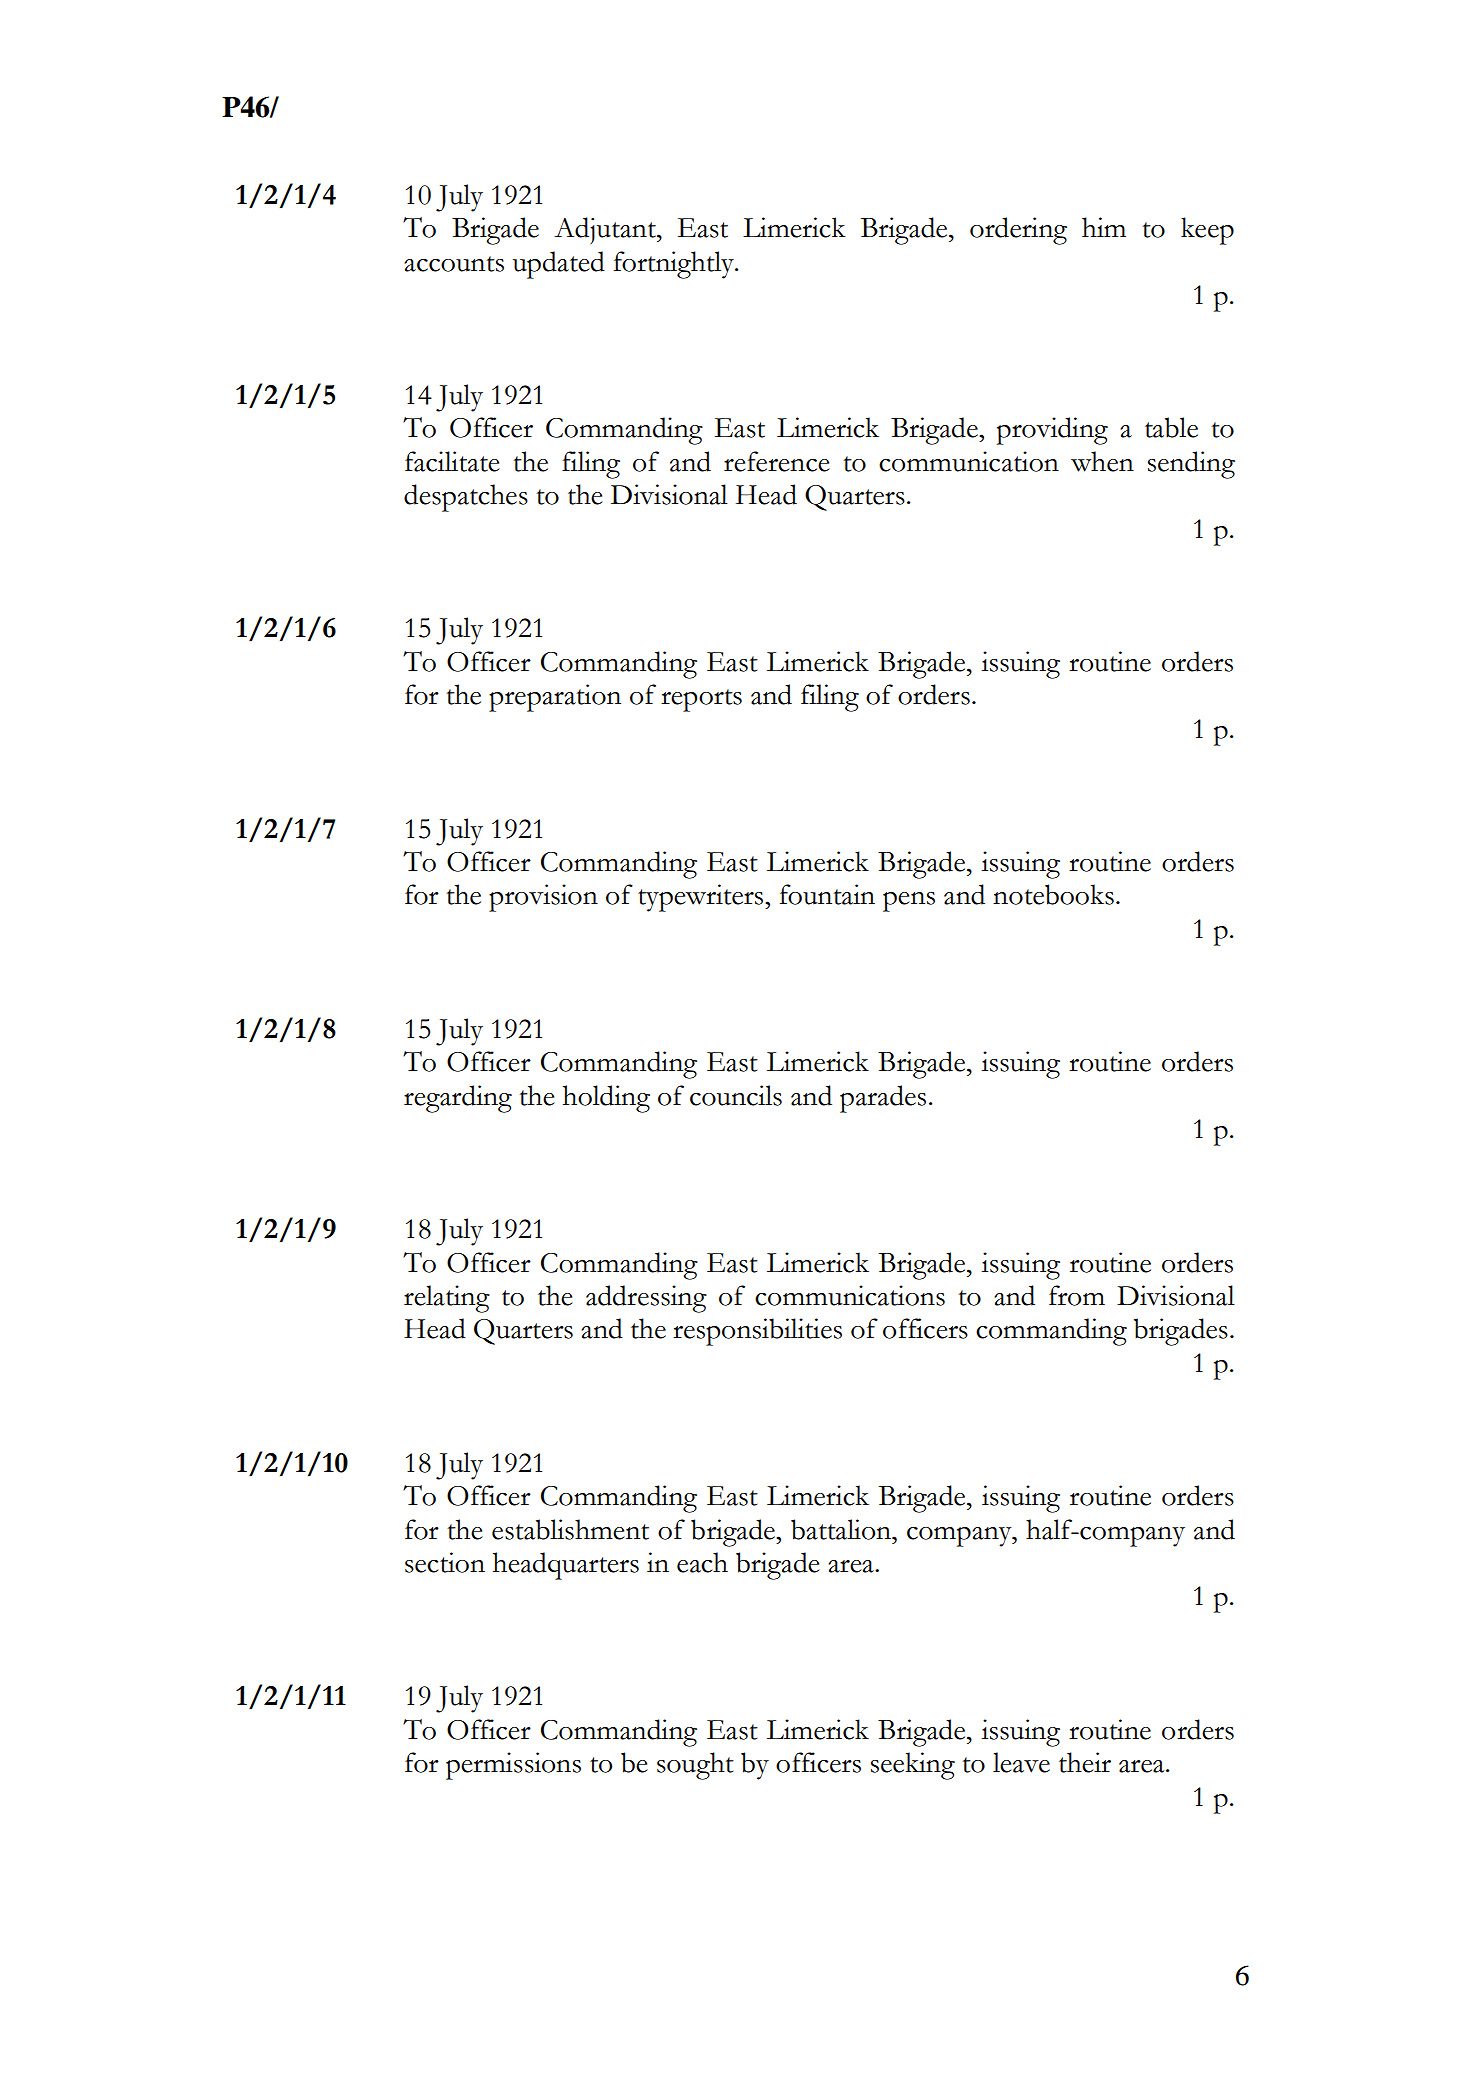  What do you see at coordinates (543, 898) in the image?
I see `provision` at bounding box center [543, 898].
